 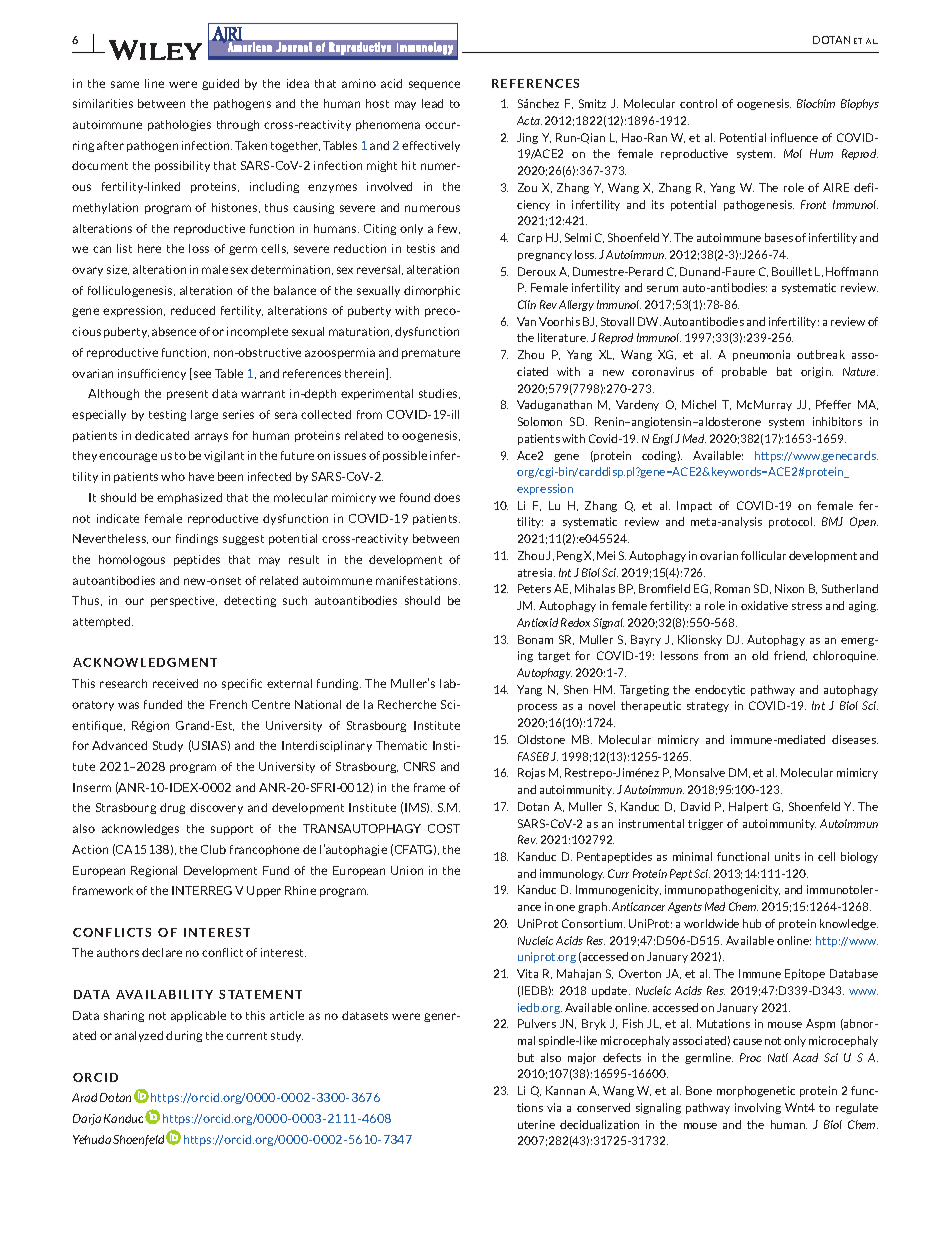 What do you see at coordinates (213, 849) in the page?
I see `Club` at bounding box center [213, 849].
